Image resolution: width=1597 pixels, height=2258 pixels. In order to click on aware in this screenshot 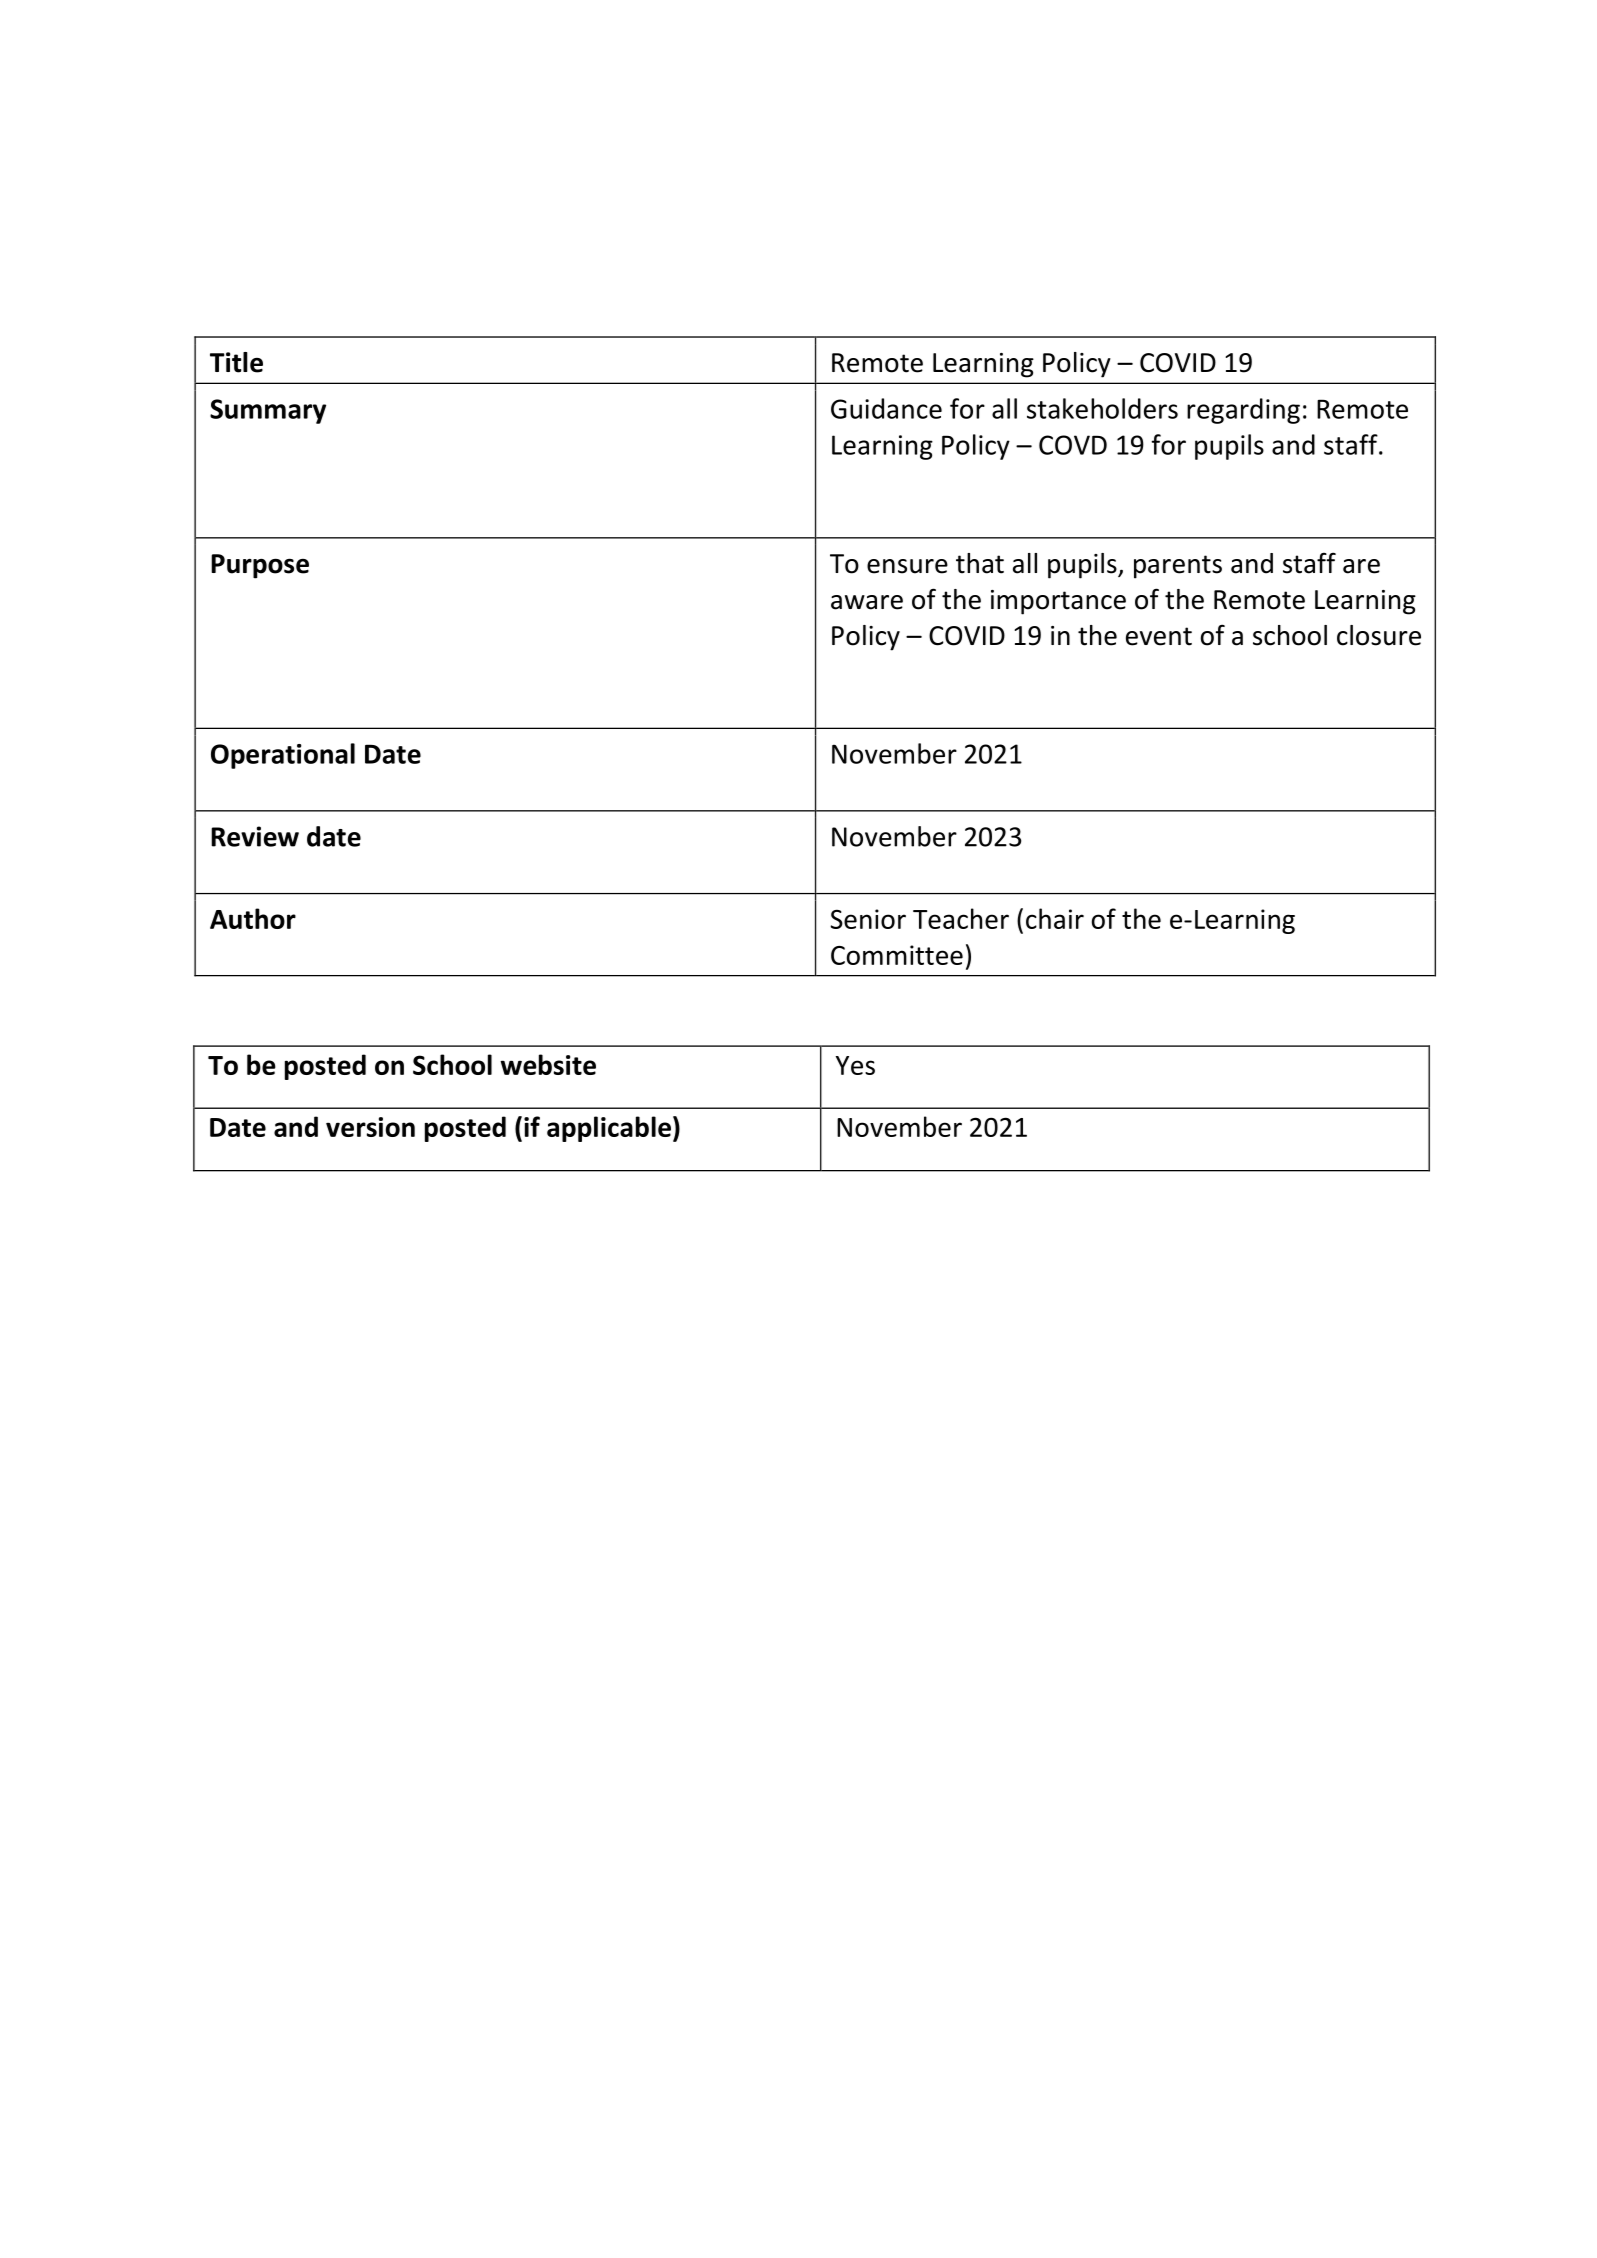, I will do `click(867, 602)`.
